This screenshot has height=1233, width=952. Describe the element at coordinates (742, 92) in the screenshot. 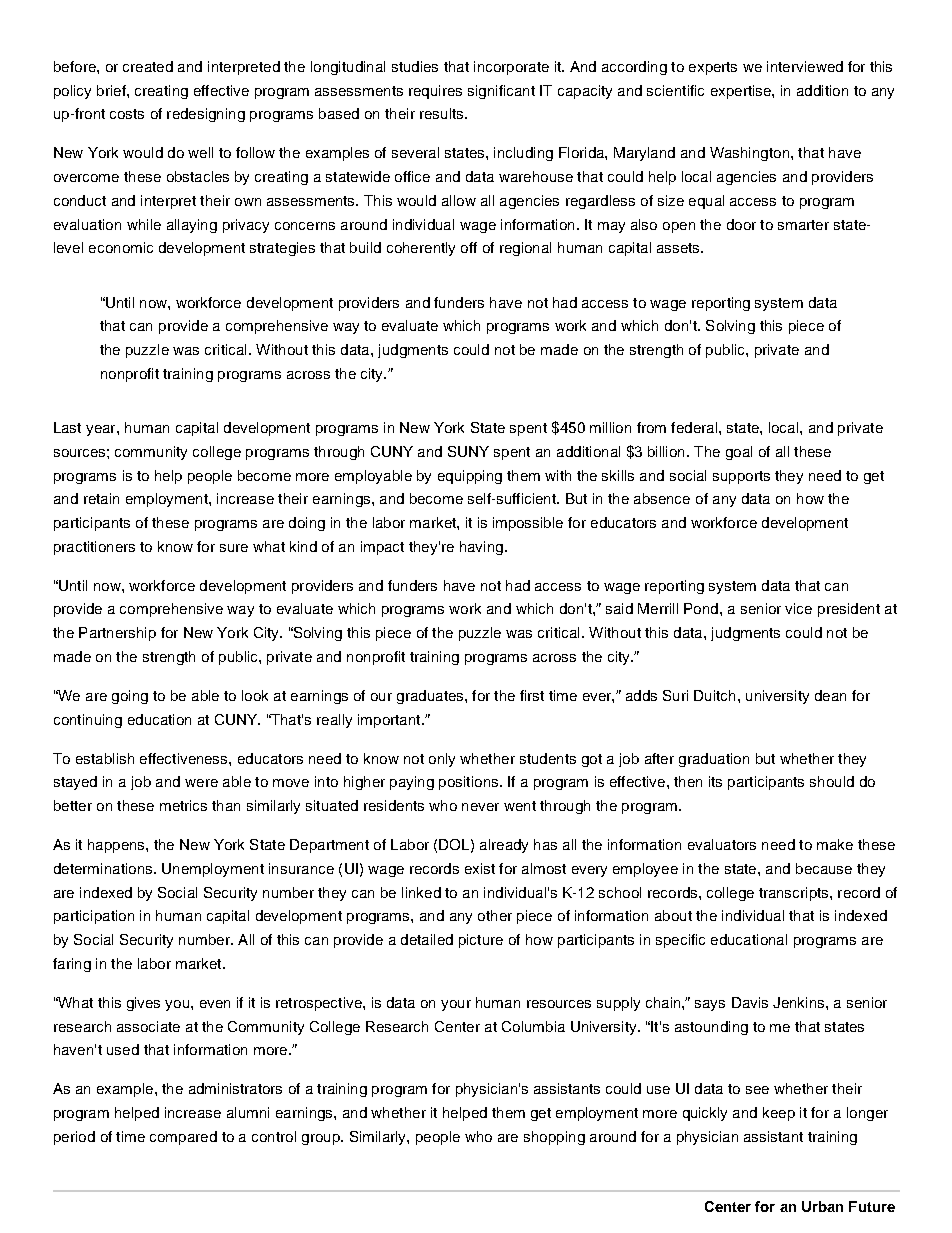

I see `expertise` at that location.
